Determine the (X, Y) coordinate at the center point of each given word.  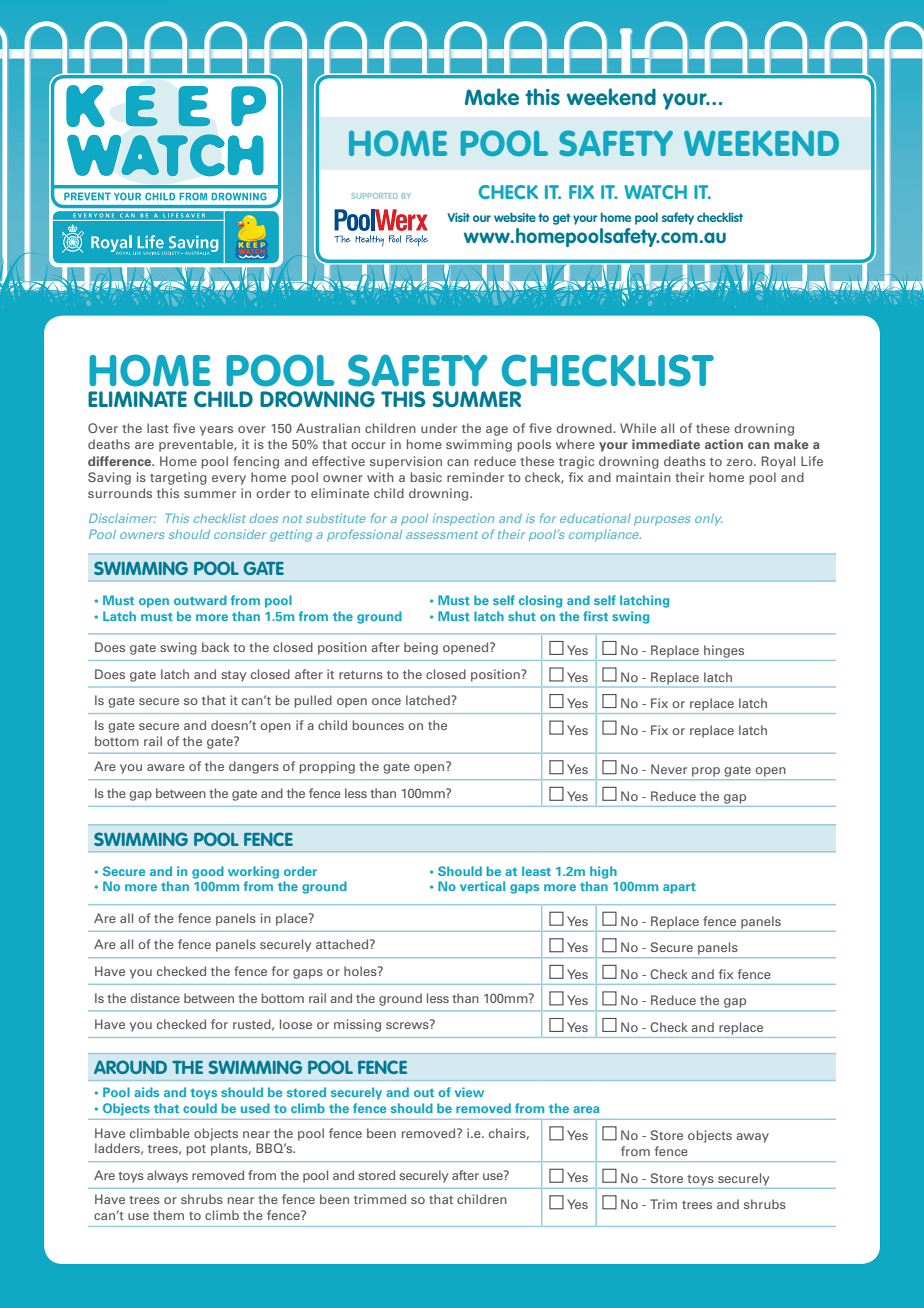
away (752, 1138)
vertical (482, 886)
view (469, 1092)
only (708, 519)
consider (240, 534)
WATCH (655, 192)
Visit (458, 217)
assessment (442, 535)
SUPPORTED (375, 196)
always (167, 1176)
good (208, 872)
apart (679, 888)
